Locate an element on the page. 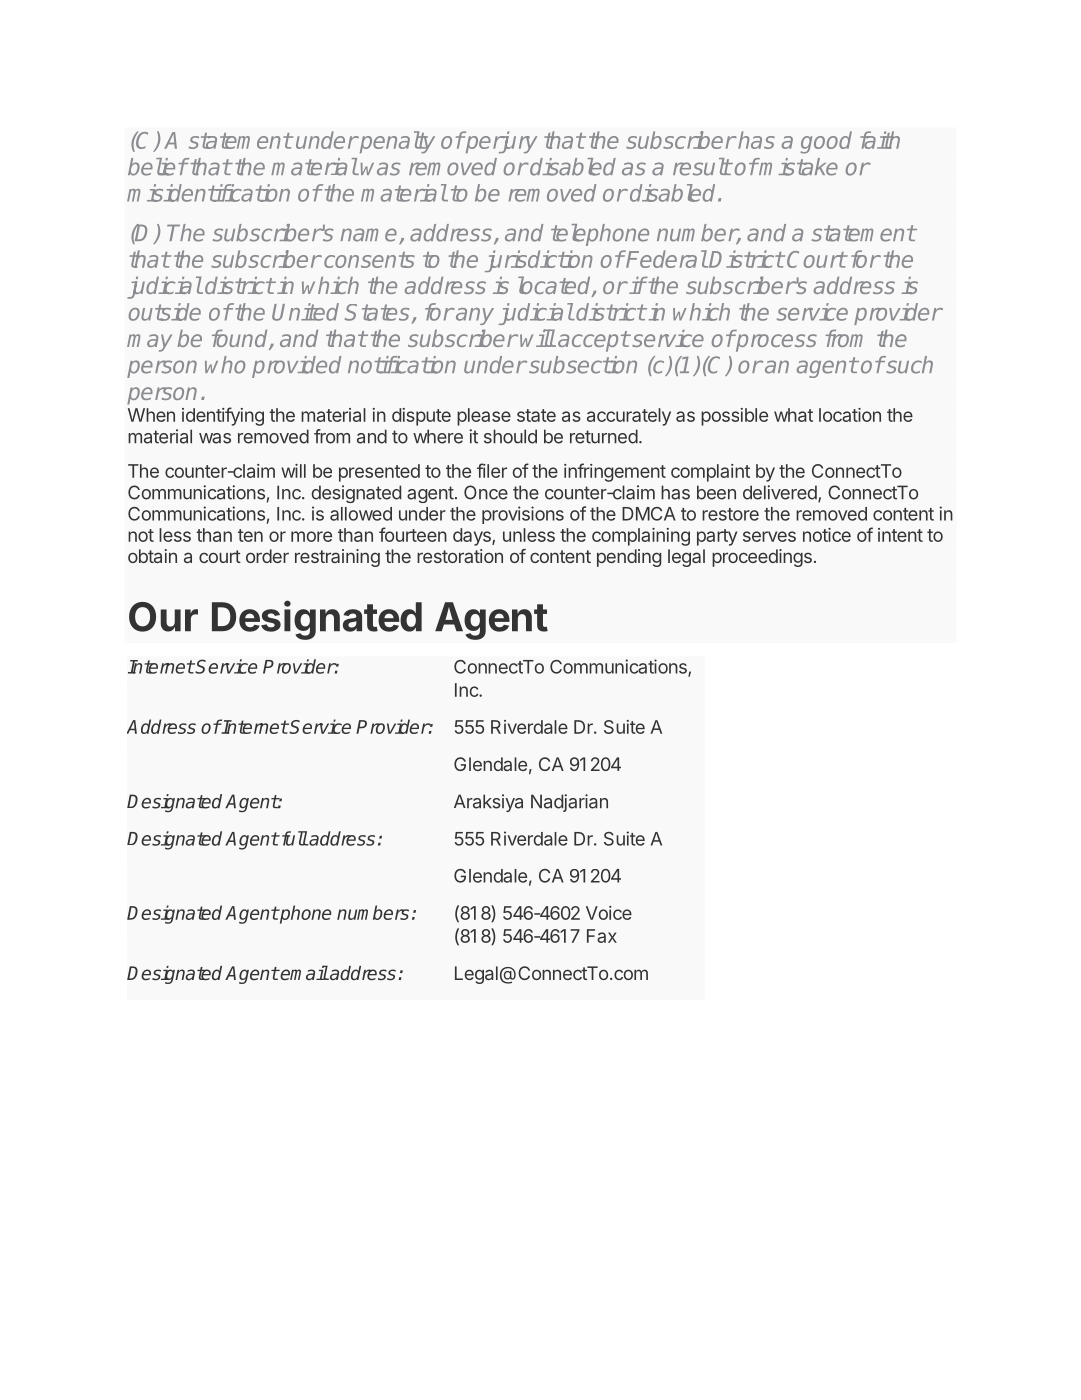 The width and height of the image is (1081, 1400). misidentification is located at coordinates (208, 193).
